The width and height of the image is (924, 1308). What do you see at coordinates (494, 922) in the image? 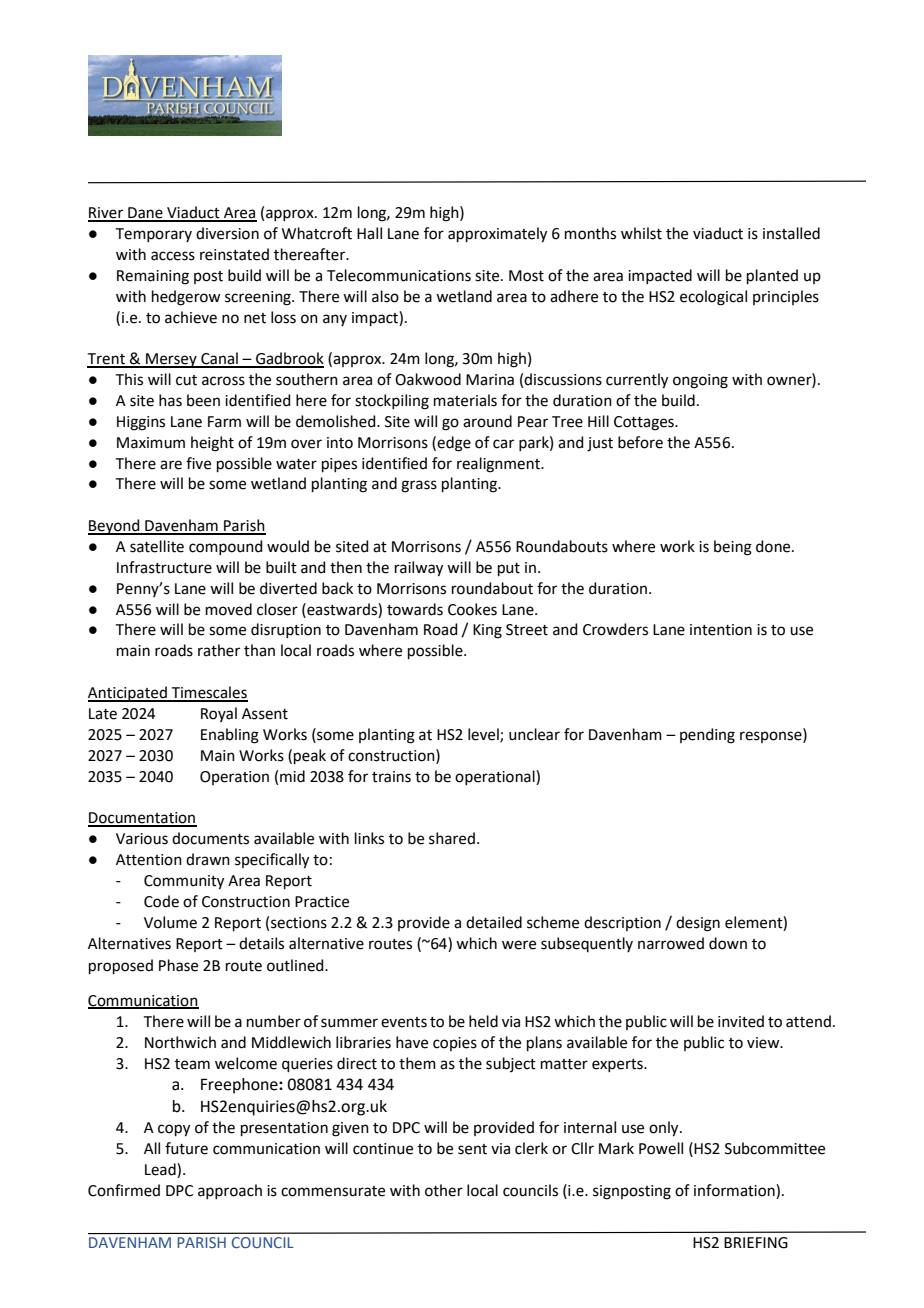
I see `detailed` at bounding box center [494, 922].
